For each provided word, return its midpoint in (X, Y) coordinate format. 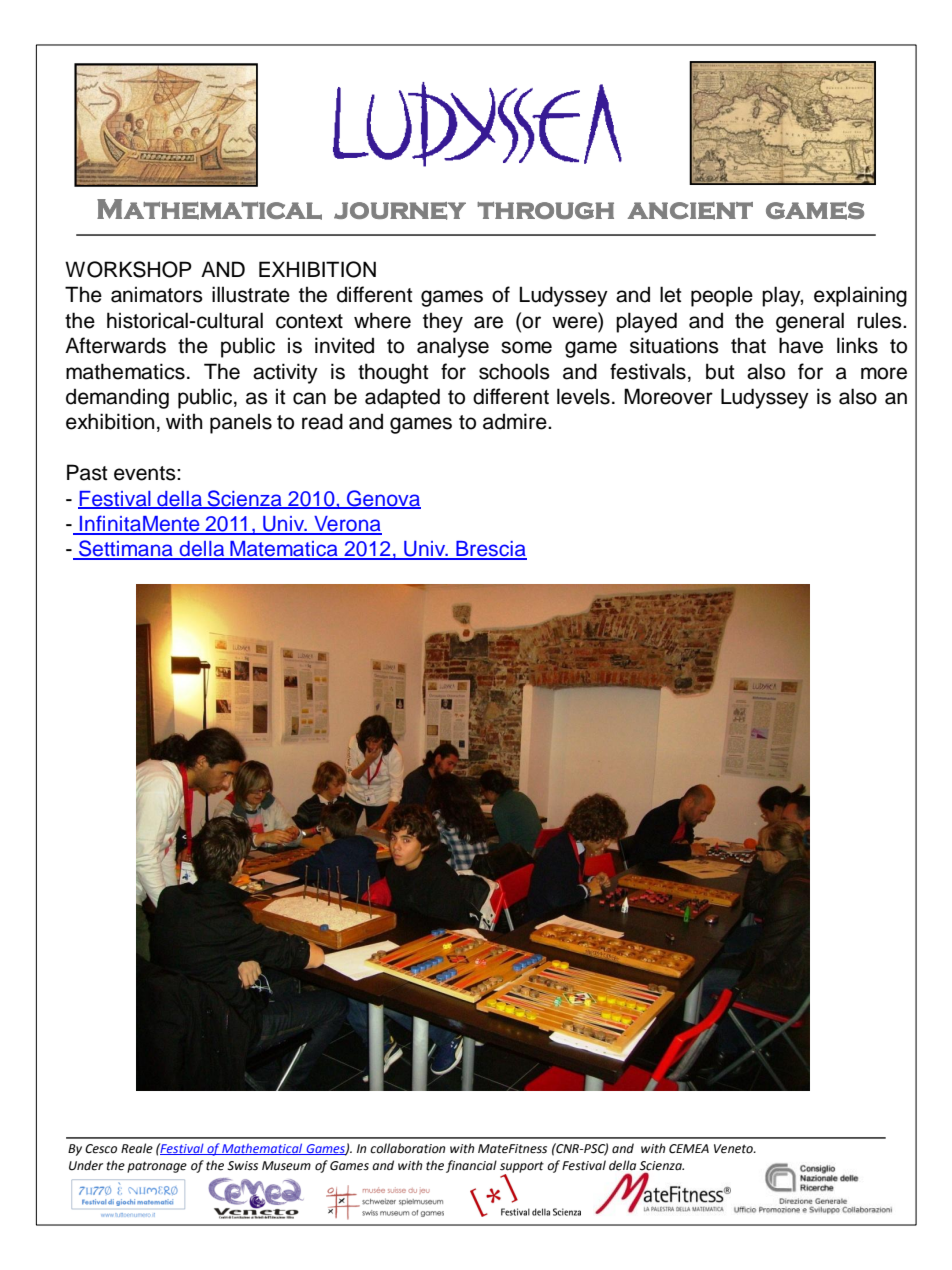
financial (471, 1166)
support (522, 1168)
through (545, 210)
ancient (690, 211)
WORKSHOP (128, 269)
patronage (157, 1167)
